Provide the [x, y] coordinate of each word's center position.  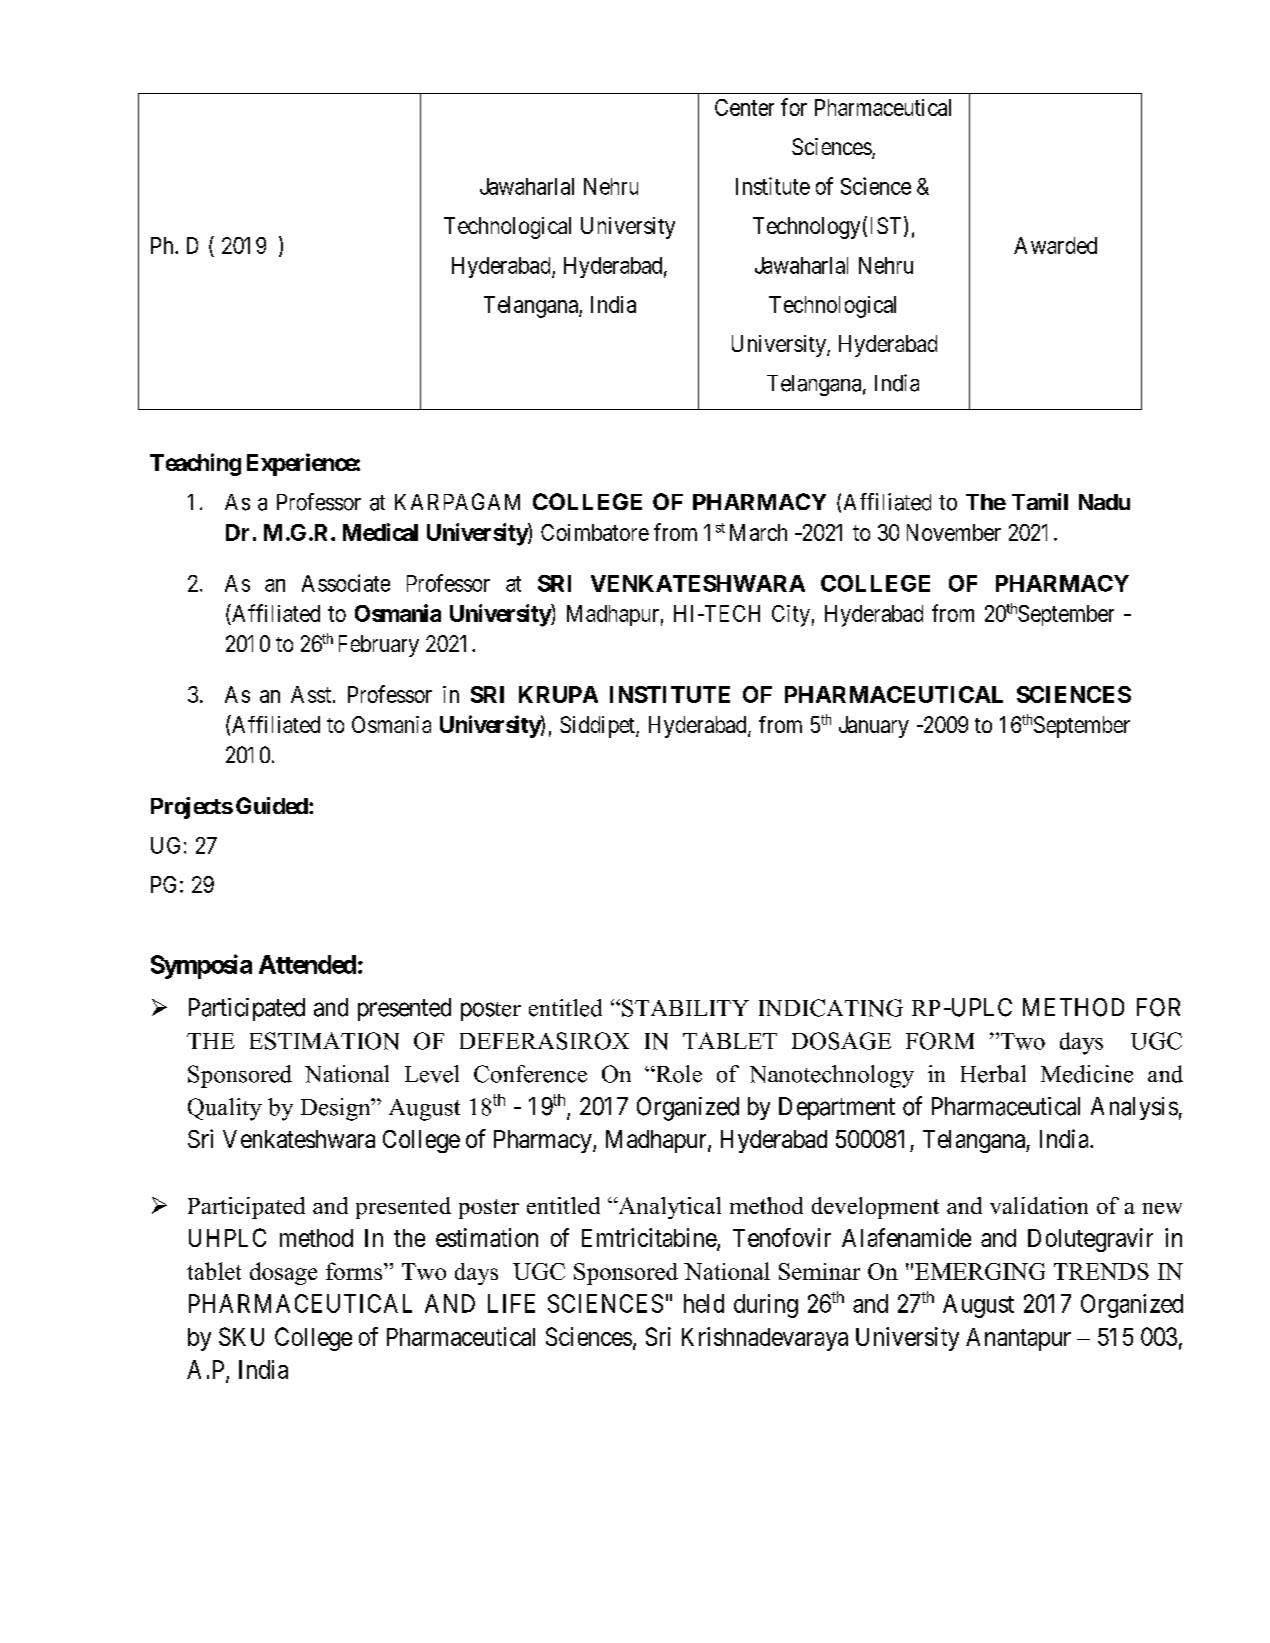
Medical [380, 532]
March [758, 532]
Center [744, 107]
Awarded [1055, 245]
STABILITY [685, 1008]
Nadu [1104, 502]
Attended [307, 964]
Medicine [1087, 1074]
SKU [241, 1336]
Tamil [1040, 501]
